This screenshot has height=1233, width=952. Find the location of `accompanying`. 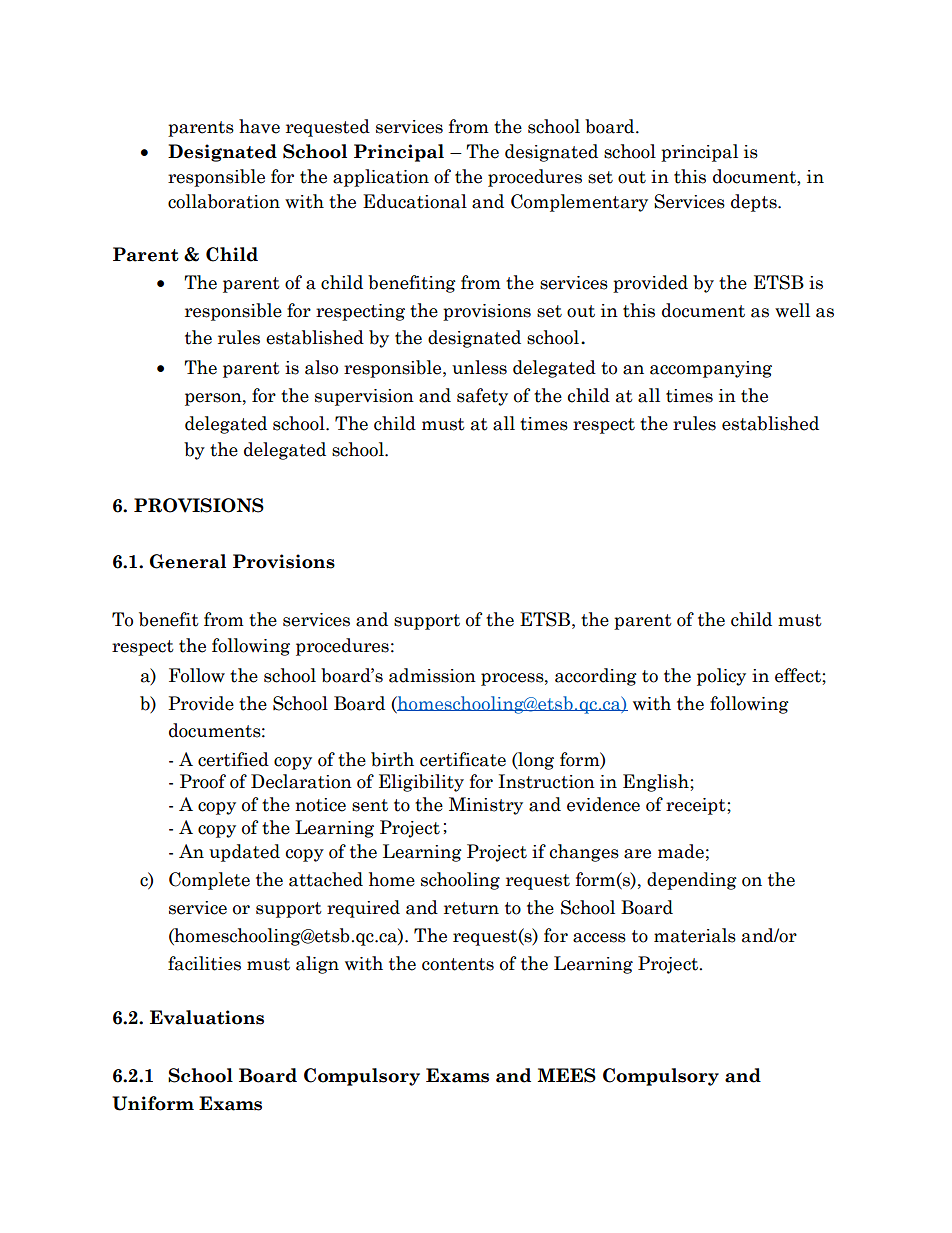

accompanying is located at coordinates (711, 369).
